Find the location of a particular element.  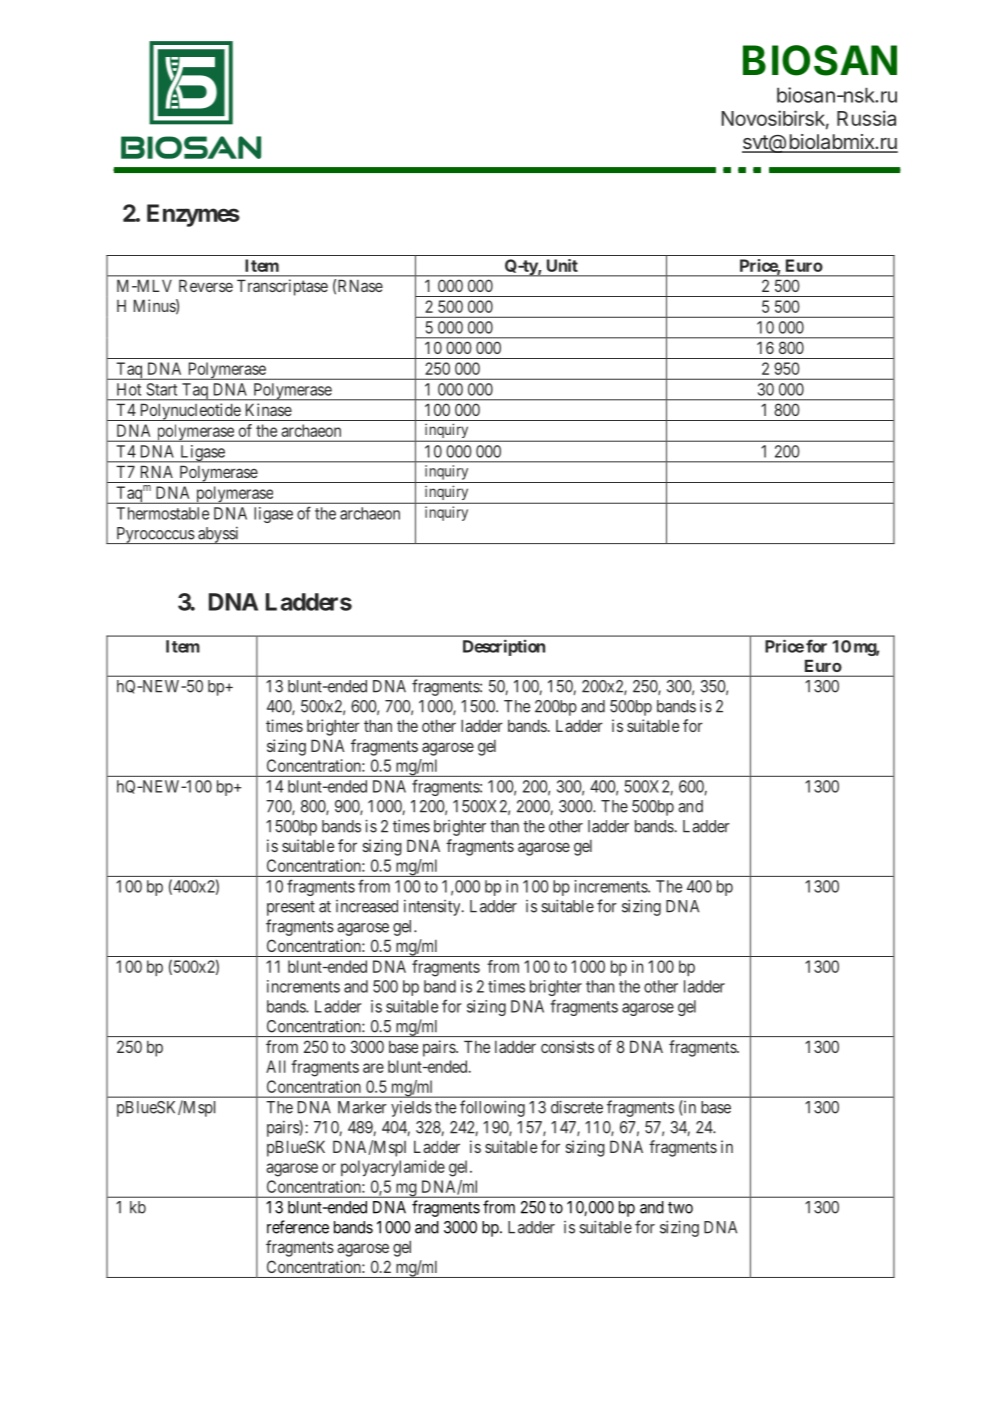

two is located at coordinates (680, 1208).
